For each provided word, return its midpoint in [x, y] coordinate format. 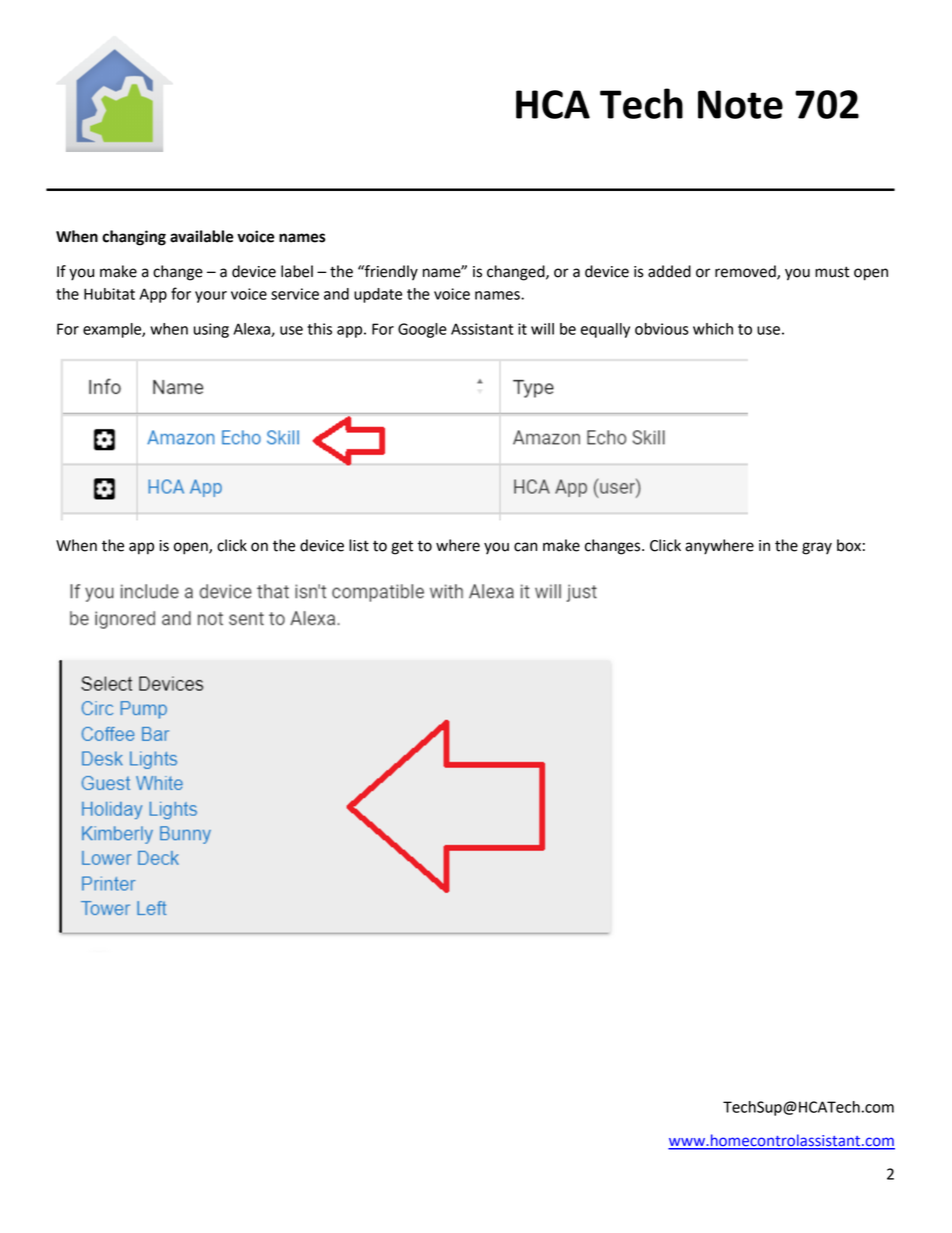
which [713, 329]
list [359, 545]
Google [422, 330]
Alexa [252, 330]
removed [746, 272]
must [832, 272]
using [211, 330]
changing [134, 238]
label [297, 271]
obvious [662, 329]
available [202, 236]
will [542, 329]
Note [740, 104]
